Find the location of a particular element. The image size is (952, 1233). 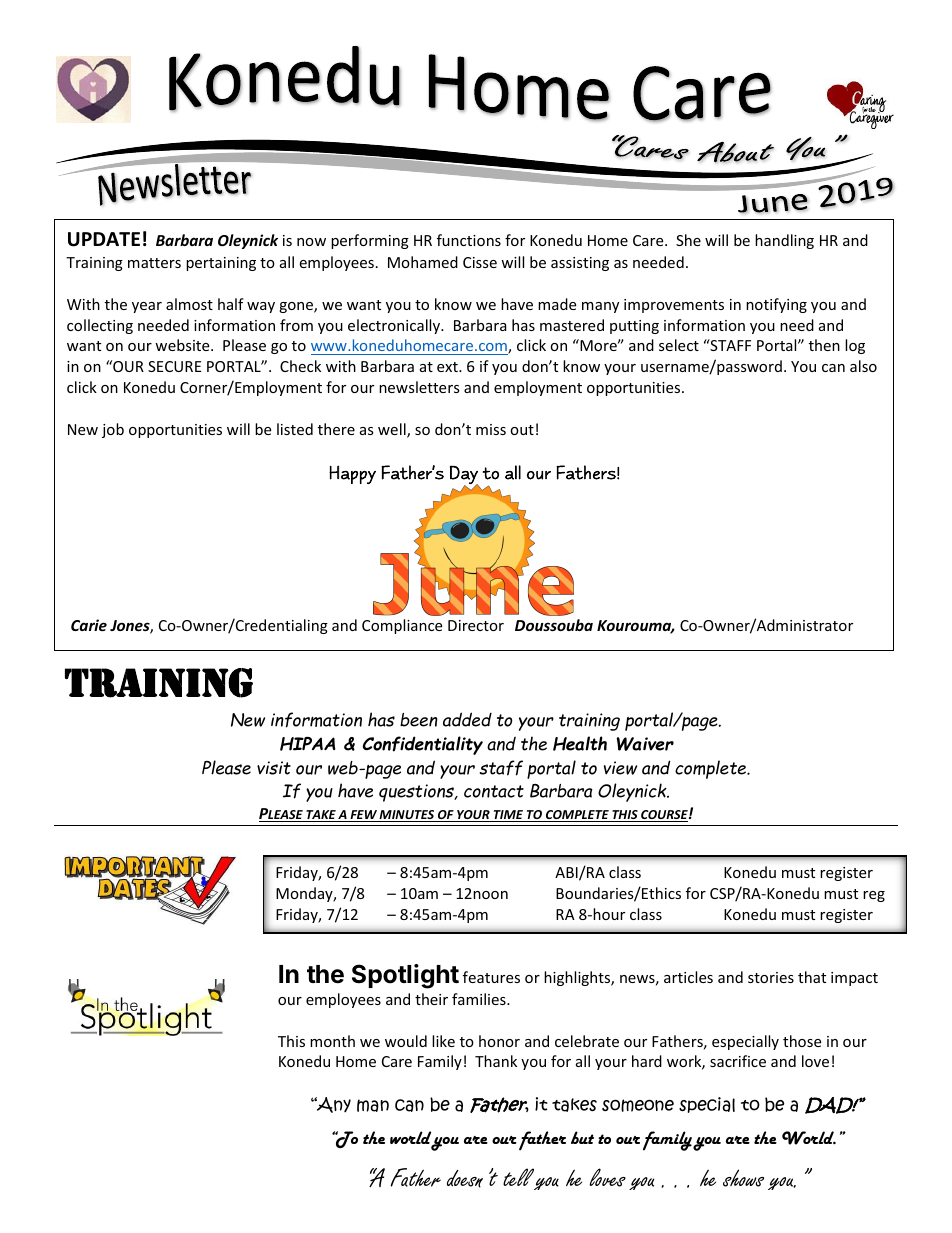

visit is located at coordinates (274, 768).
